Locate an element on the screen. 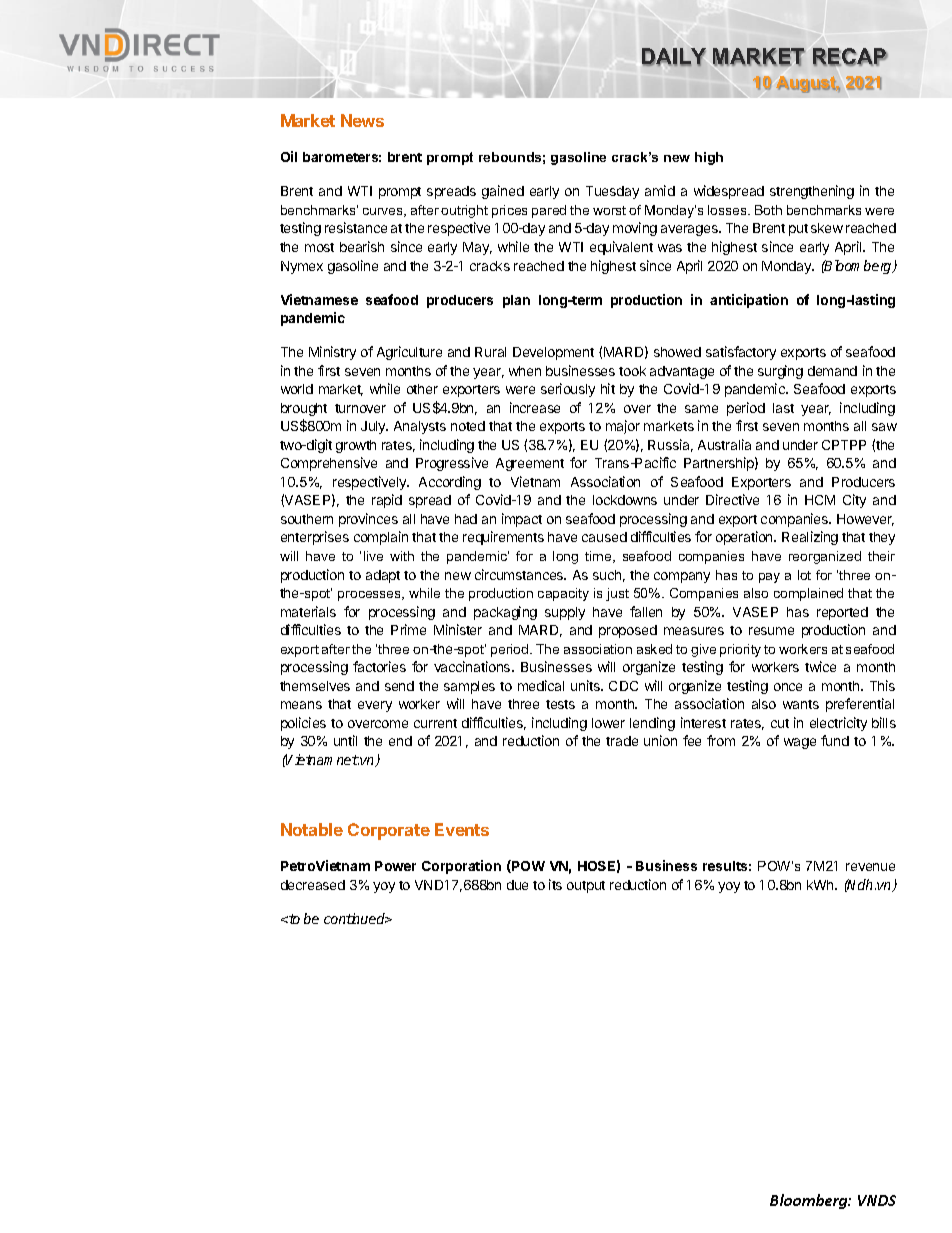 This screenshot has width=952, height=1233. RECAP is located at coordinates (850, 57).
